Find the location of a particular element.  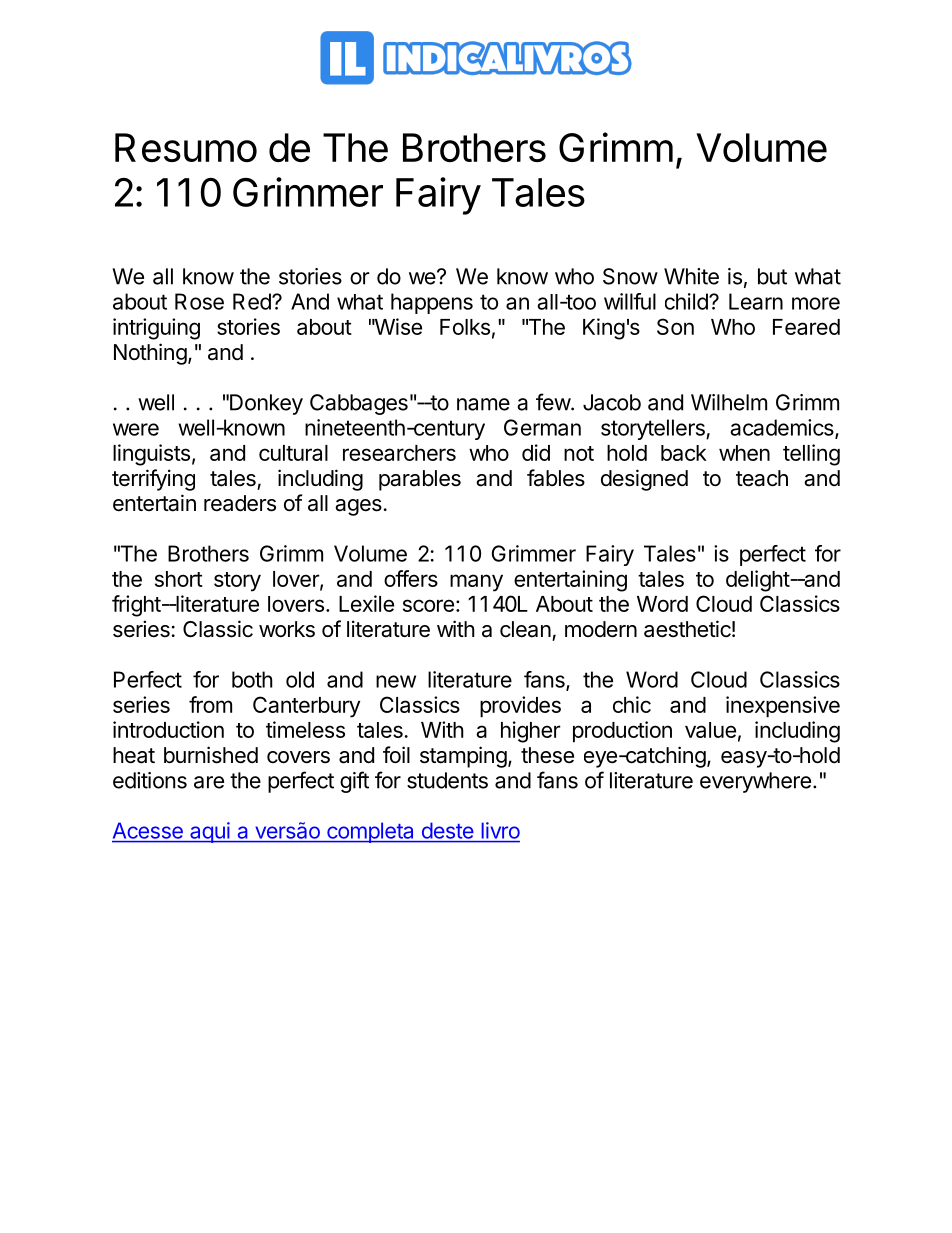

Snow is located at coordinates (630, 276).
